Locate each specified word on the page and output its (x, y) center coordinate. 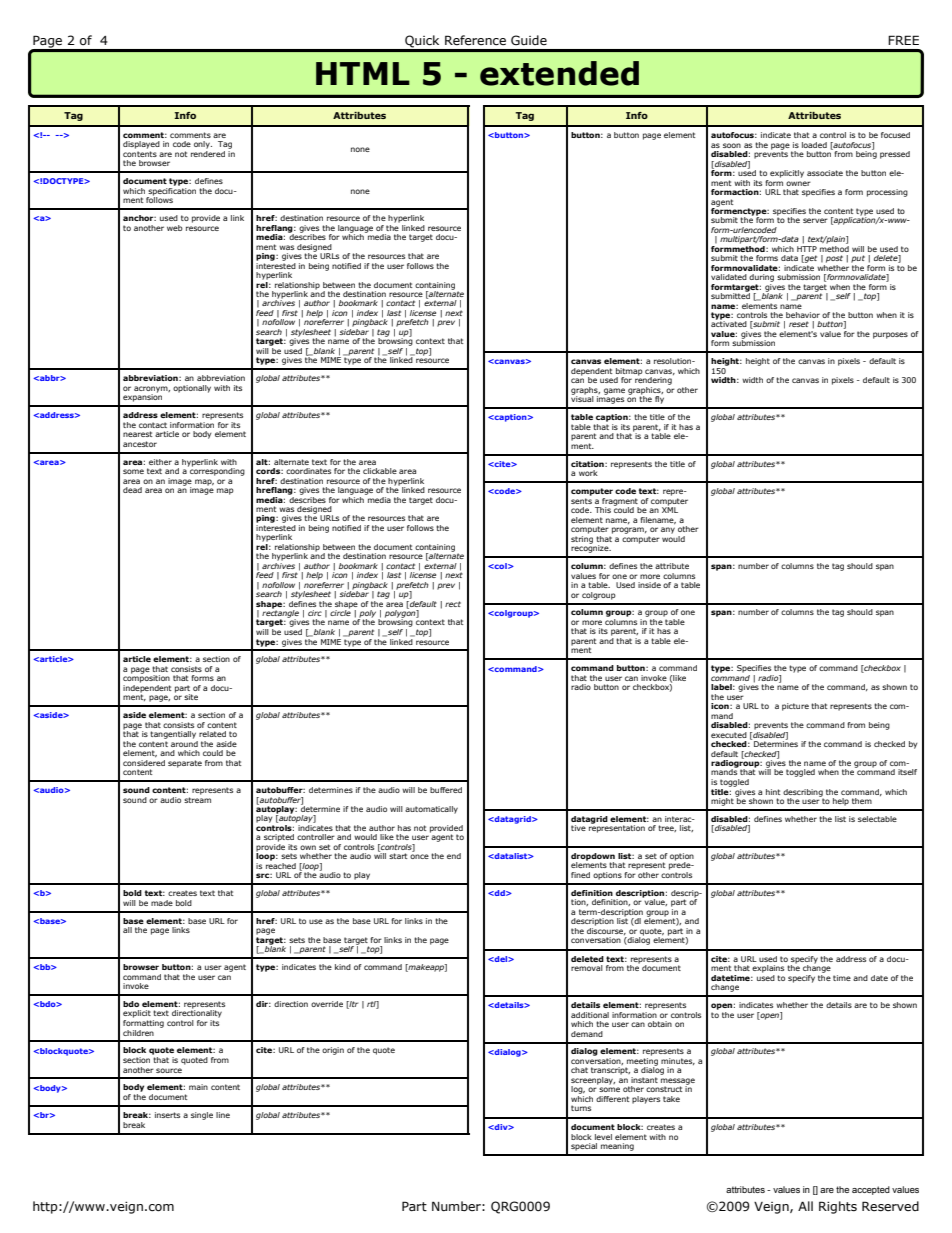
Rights (838, 1207)
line (223, 1115)
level (603, 1137)
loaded (814, 145)
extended (559, 73)
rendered (208, 152)
